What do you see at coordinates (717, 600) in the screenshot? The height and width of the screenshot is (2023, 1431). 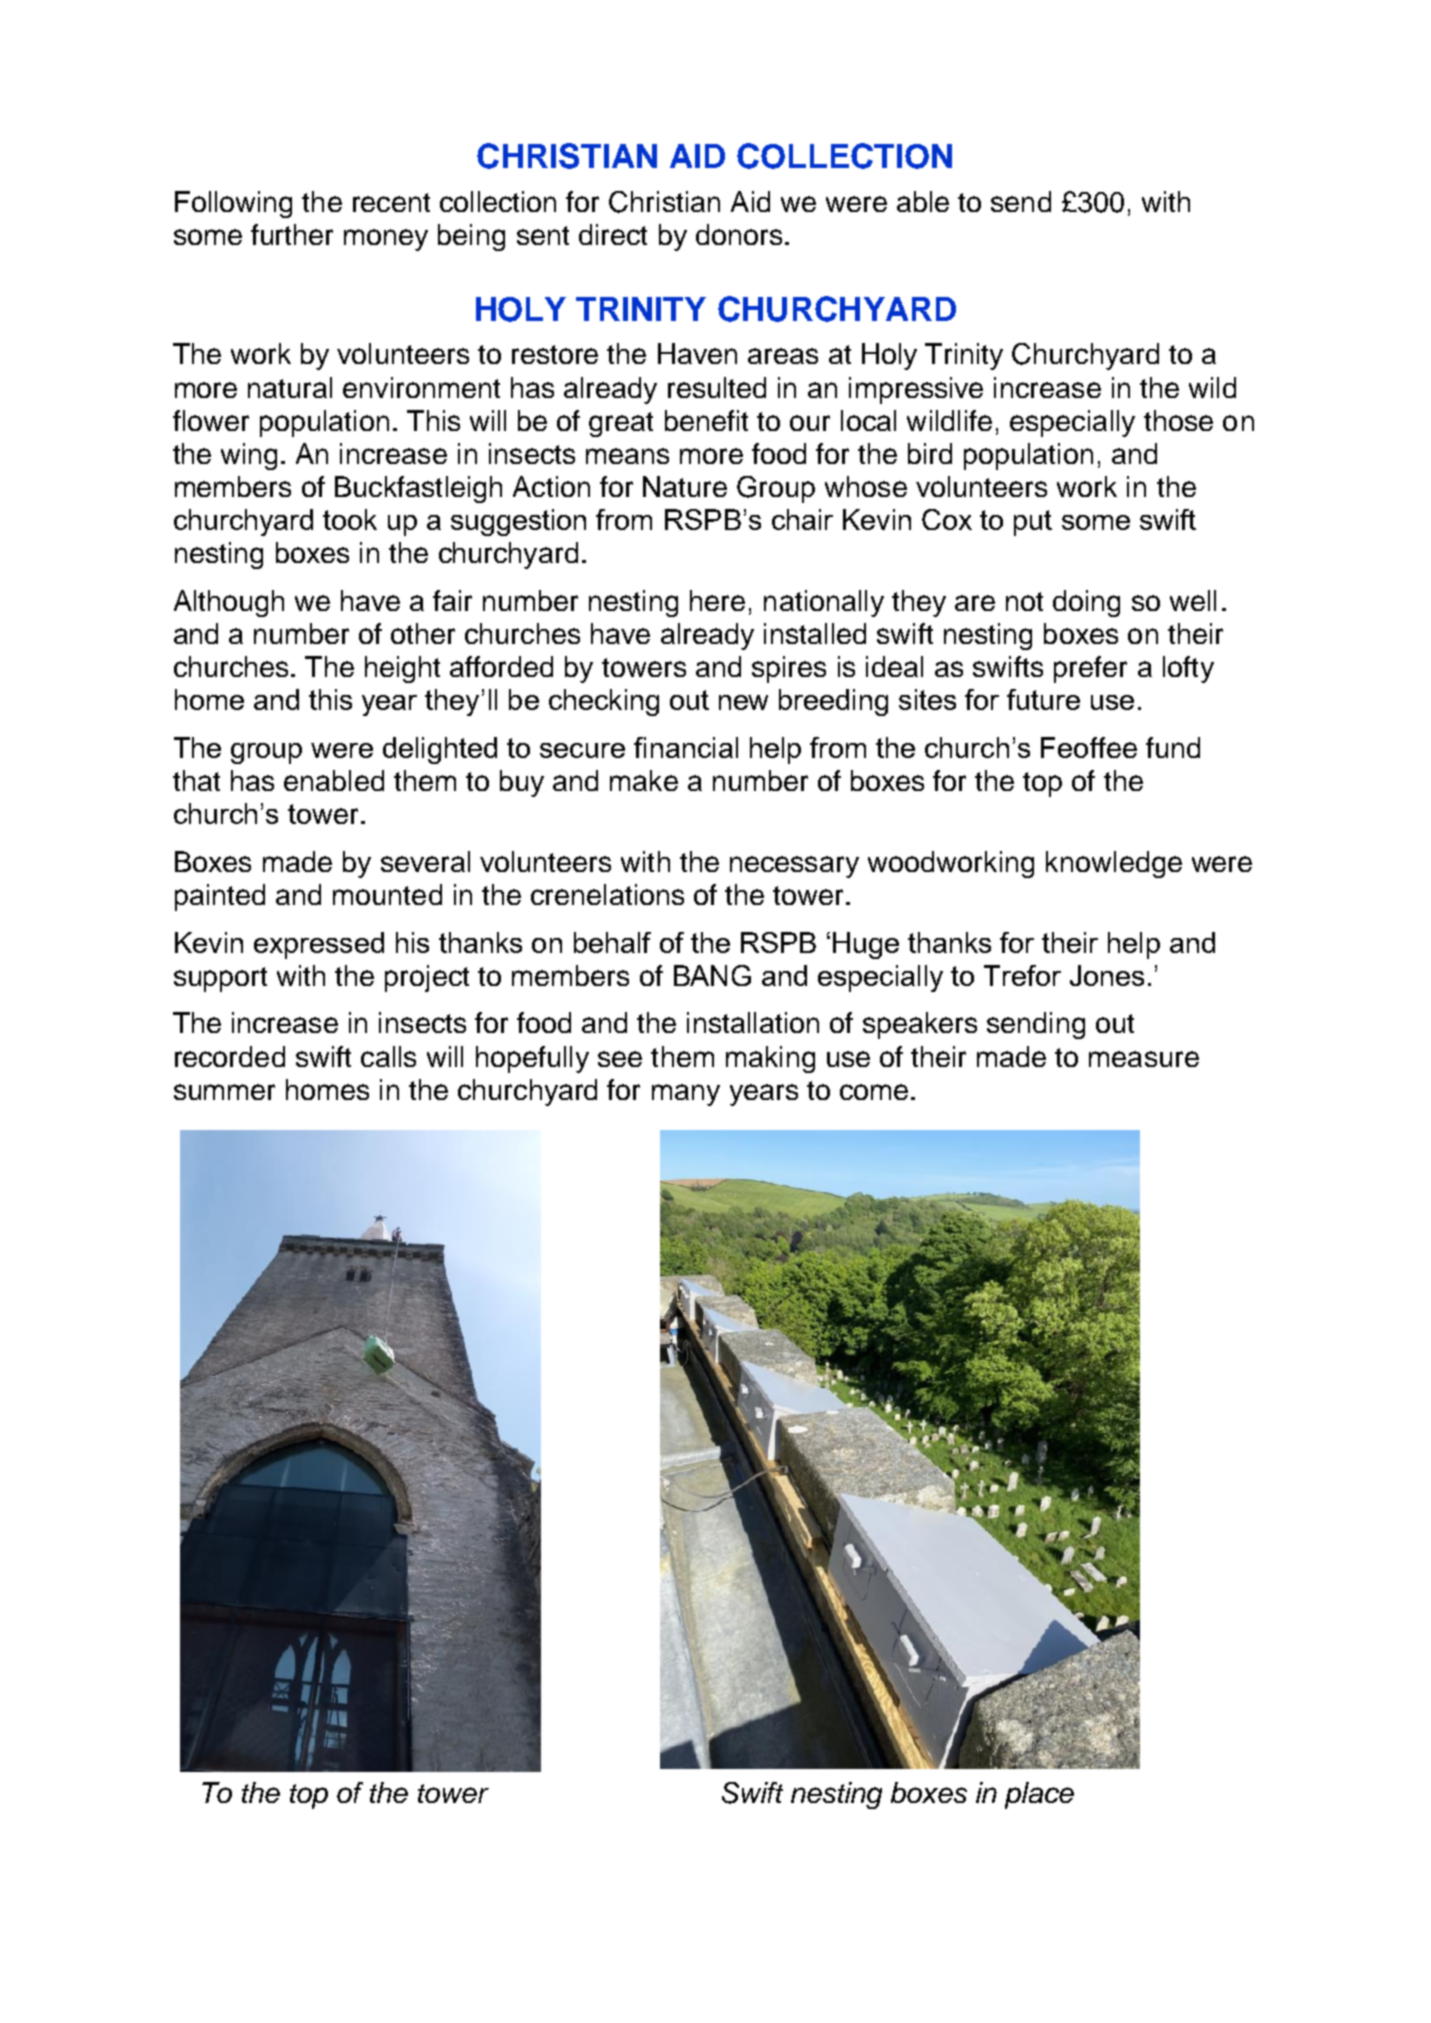 I see `here` at bounding box center [717, 600].
